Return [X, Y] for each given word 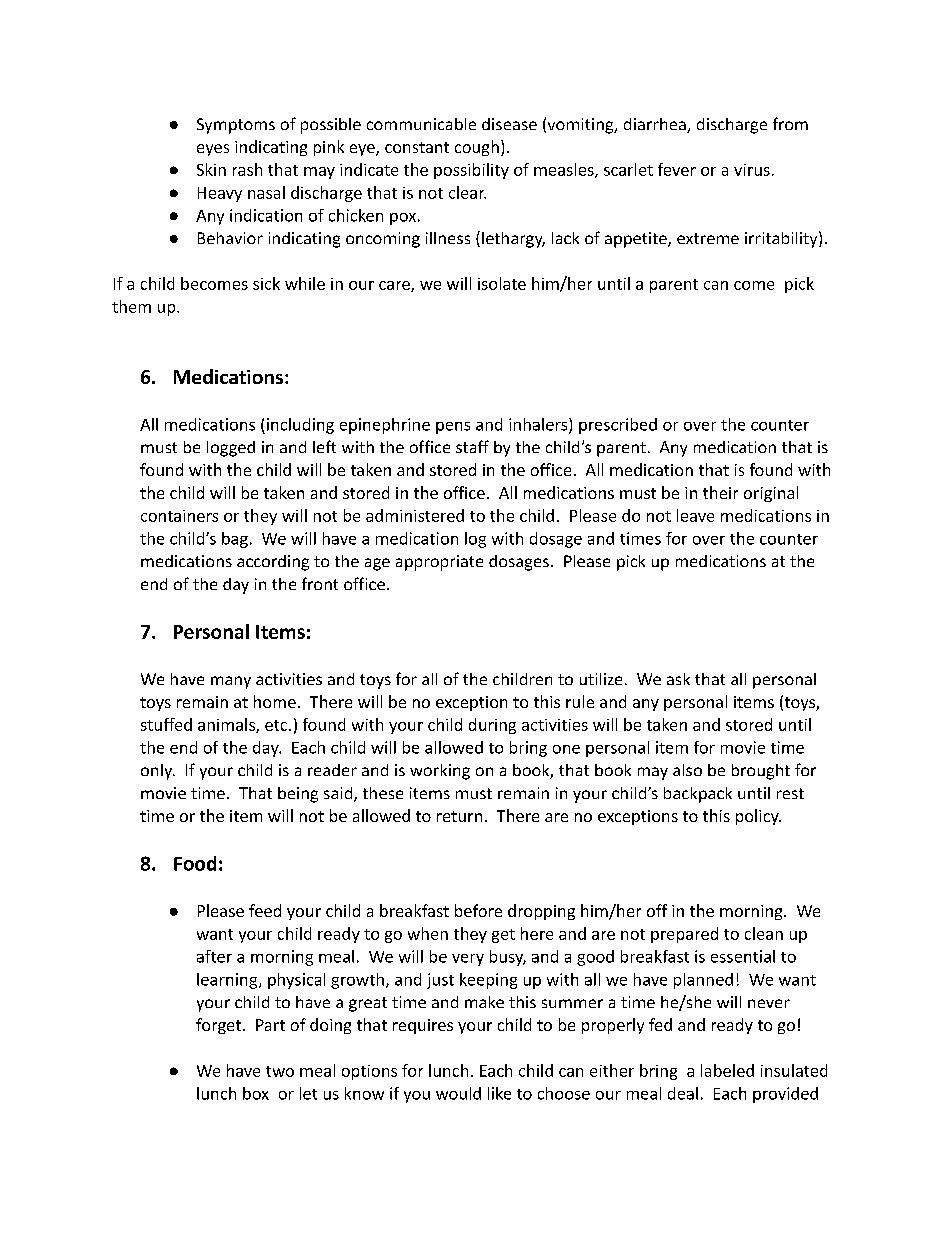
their [720, 492]
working [440, 772]
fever [677, 169]
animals [227, 725]
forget [218, 1026]
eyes [213, 150]
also [687, 770]
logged [231, 449]
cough [477, 148]
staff [472, 446]
